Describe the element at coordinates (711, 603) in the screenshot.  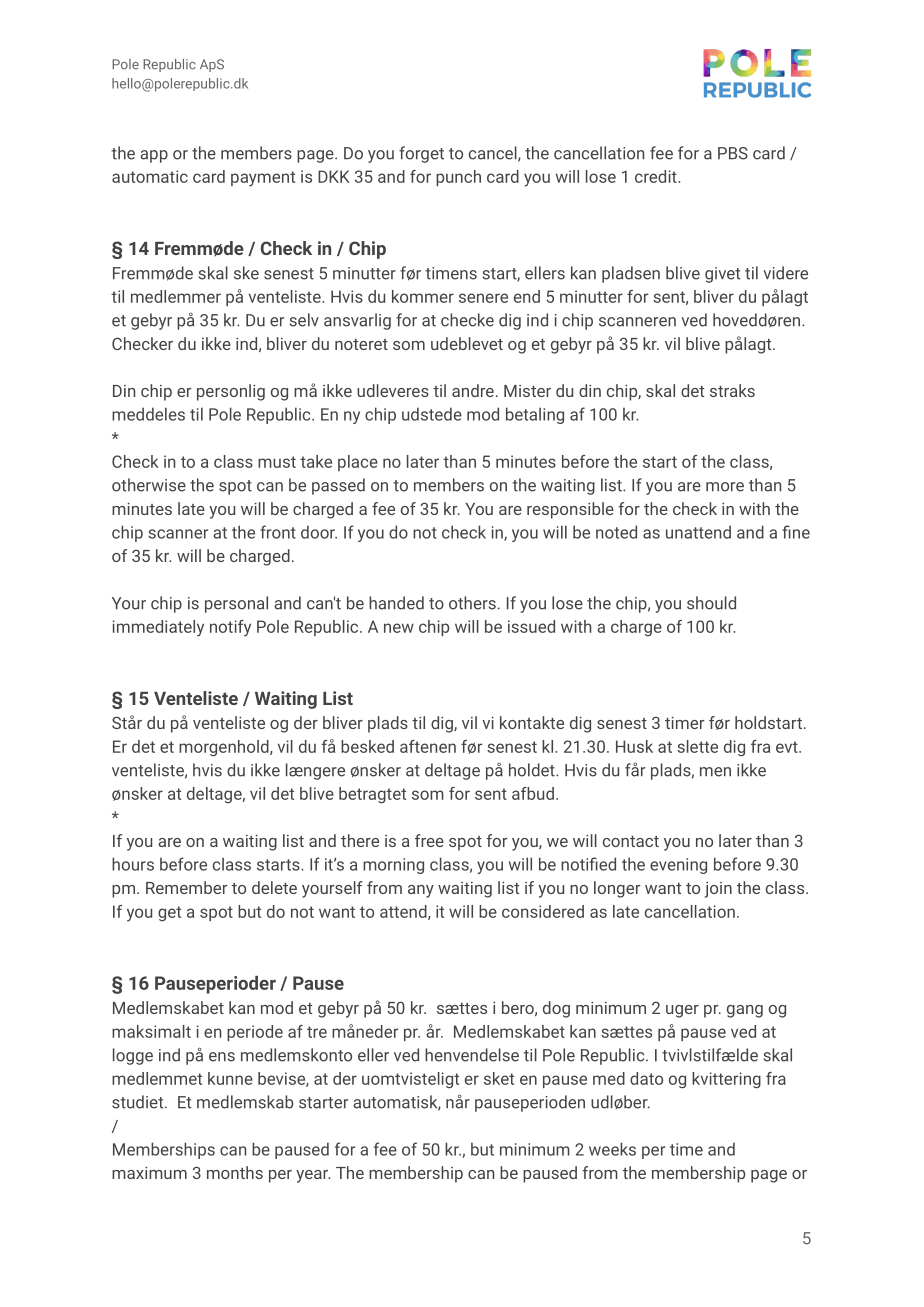
I see `should` at that location.
